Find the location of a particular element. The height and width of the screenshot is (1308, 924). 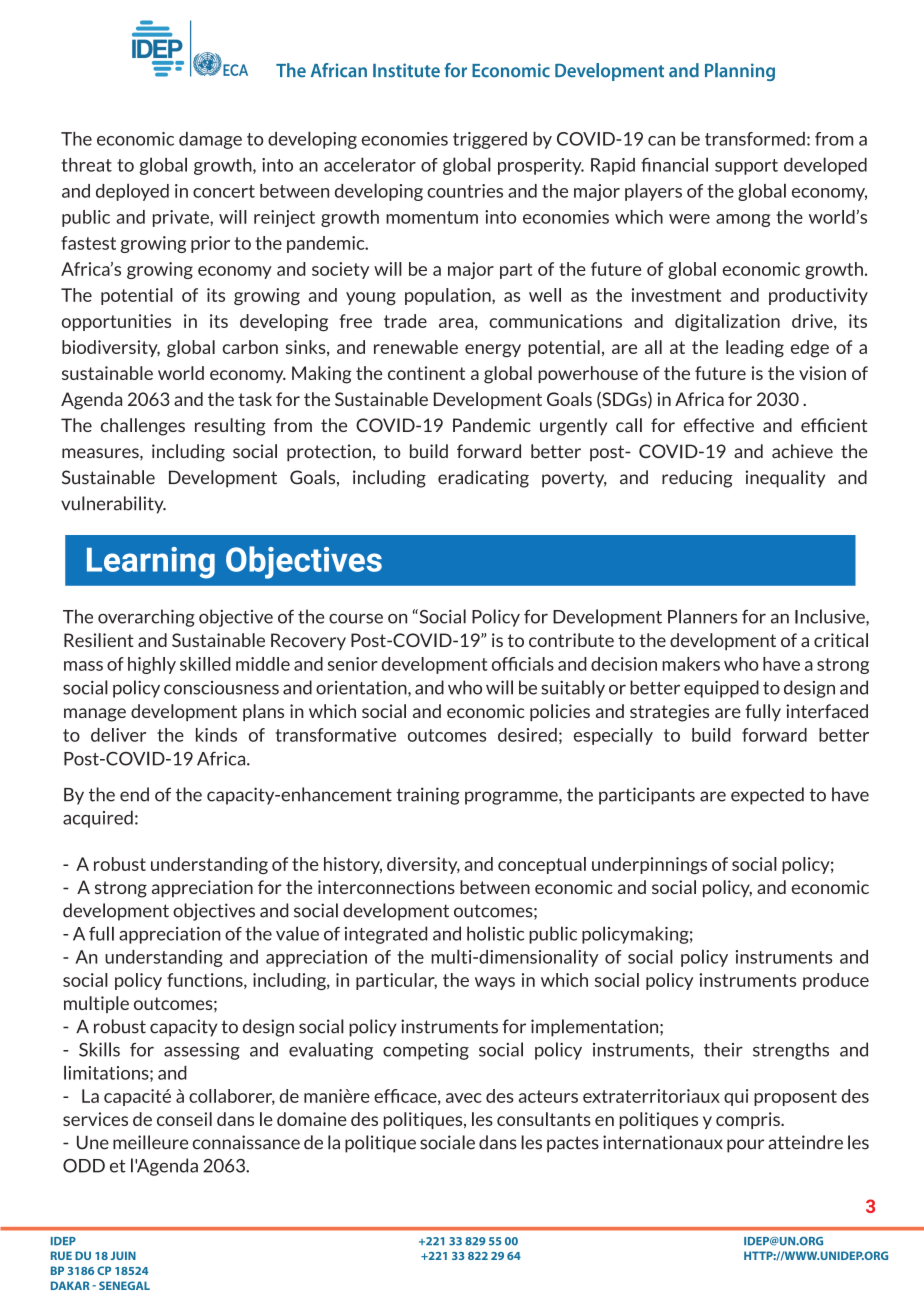

Planners is located at coordinates (703, 616).
